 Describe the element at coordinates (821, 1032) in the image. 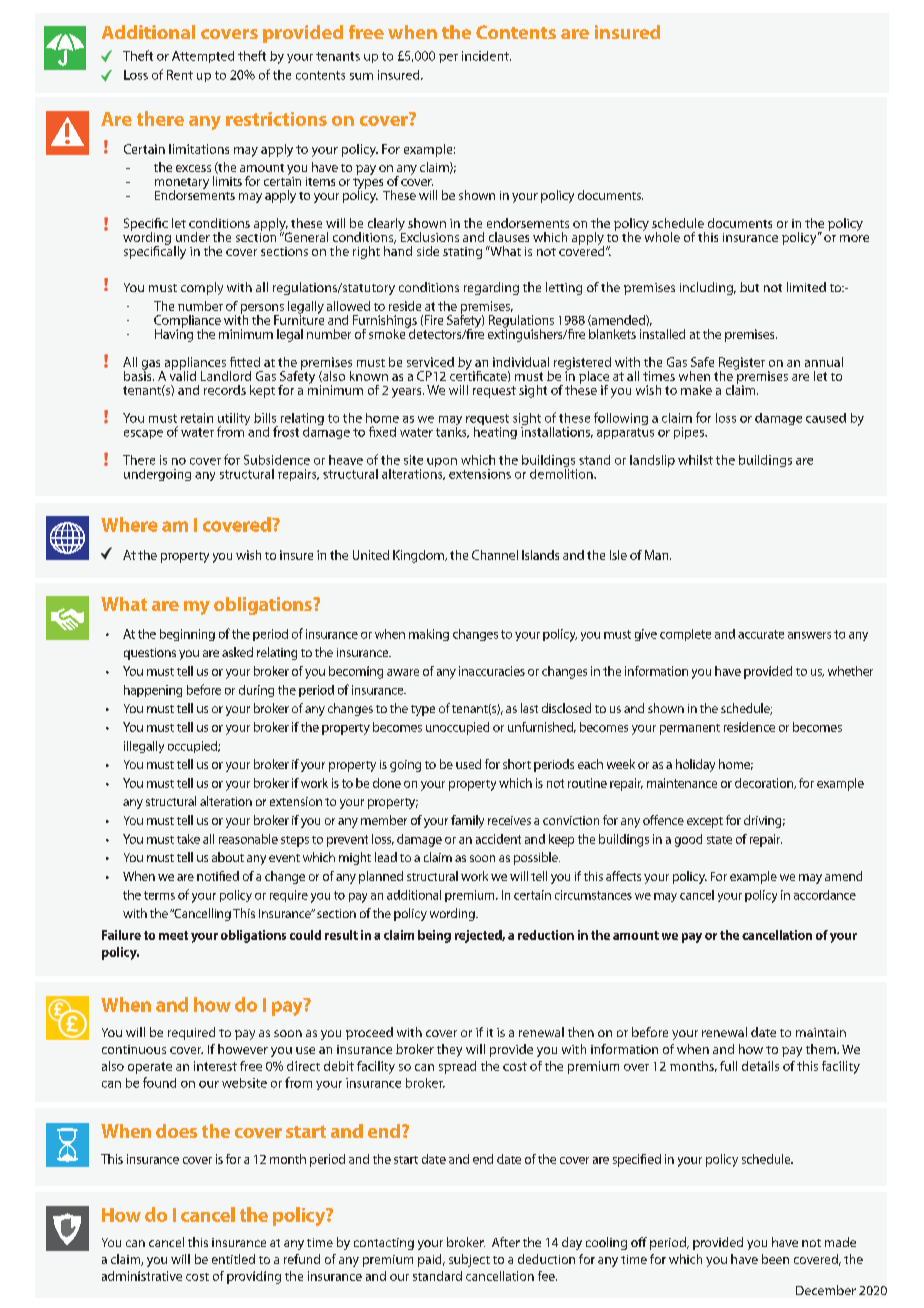

I see `maintain` at that location.
